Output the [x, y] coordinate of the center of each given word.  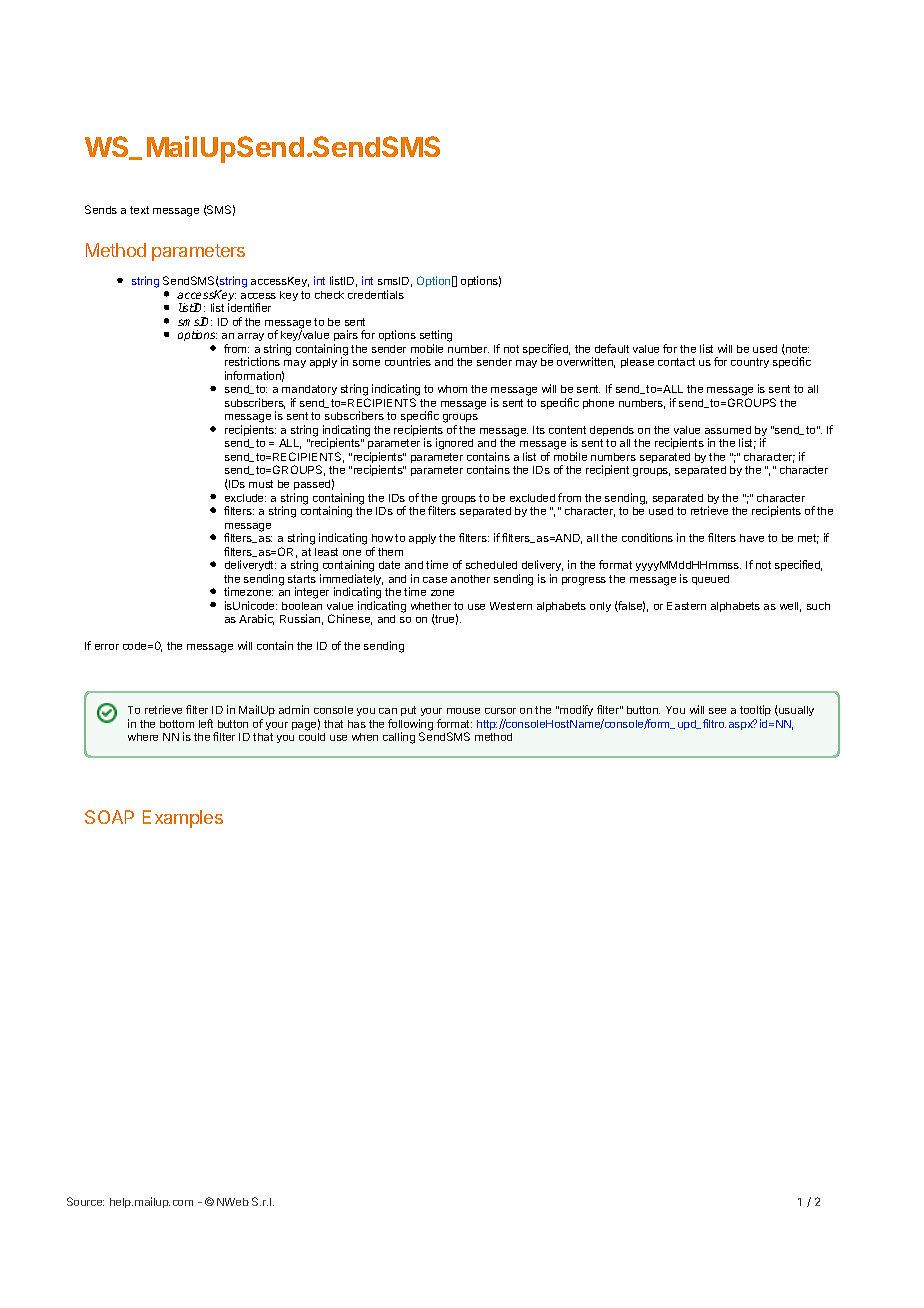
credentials [376, 294]
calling [399, 738]
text [139, 210]
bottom [177, 724]
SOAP [109, 817]
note [796, 350]
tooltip [755, 712]
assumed [728, 430]
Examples [183, 819]
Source [85, 1201]
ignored [454, 444]
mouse [463, 711]
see [717, 711]
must [261, 484]
